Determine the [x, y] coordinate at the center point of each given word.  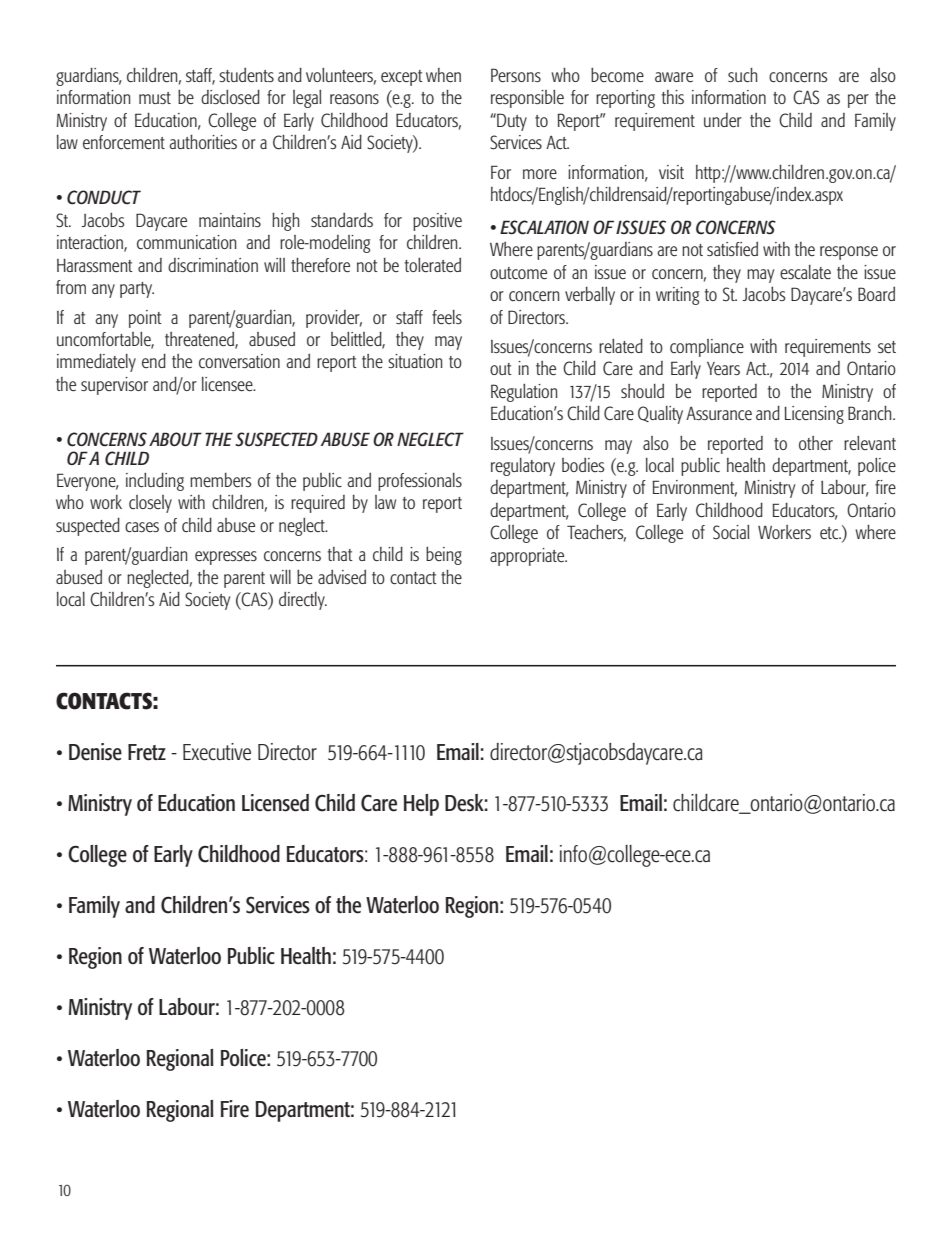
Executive [217, 752]
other [816, 443]
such [743, 75]
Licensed [275, 803]
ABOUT [175, 439]
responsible [527, 99]
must [155, 98]
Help [421, 805]
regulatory [523, 467]
